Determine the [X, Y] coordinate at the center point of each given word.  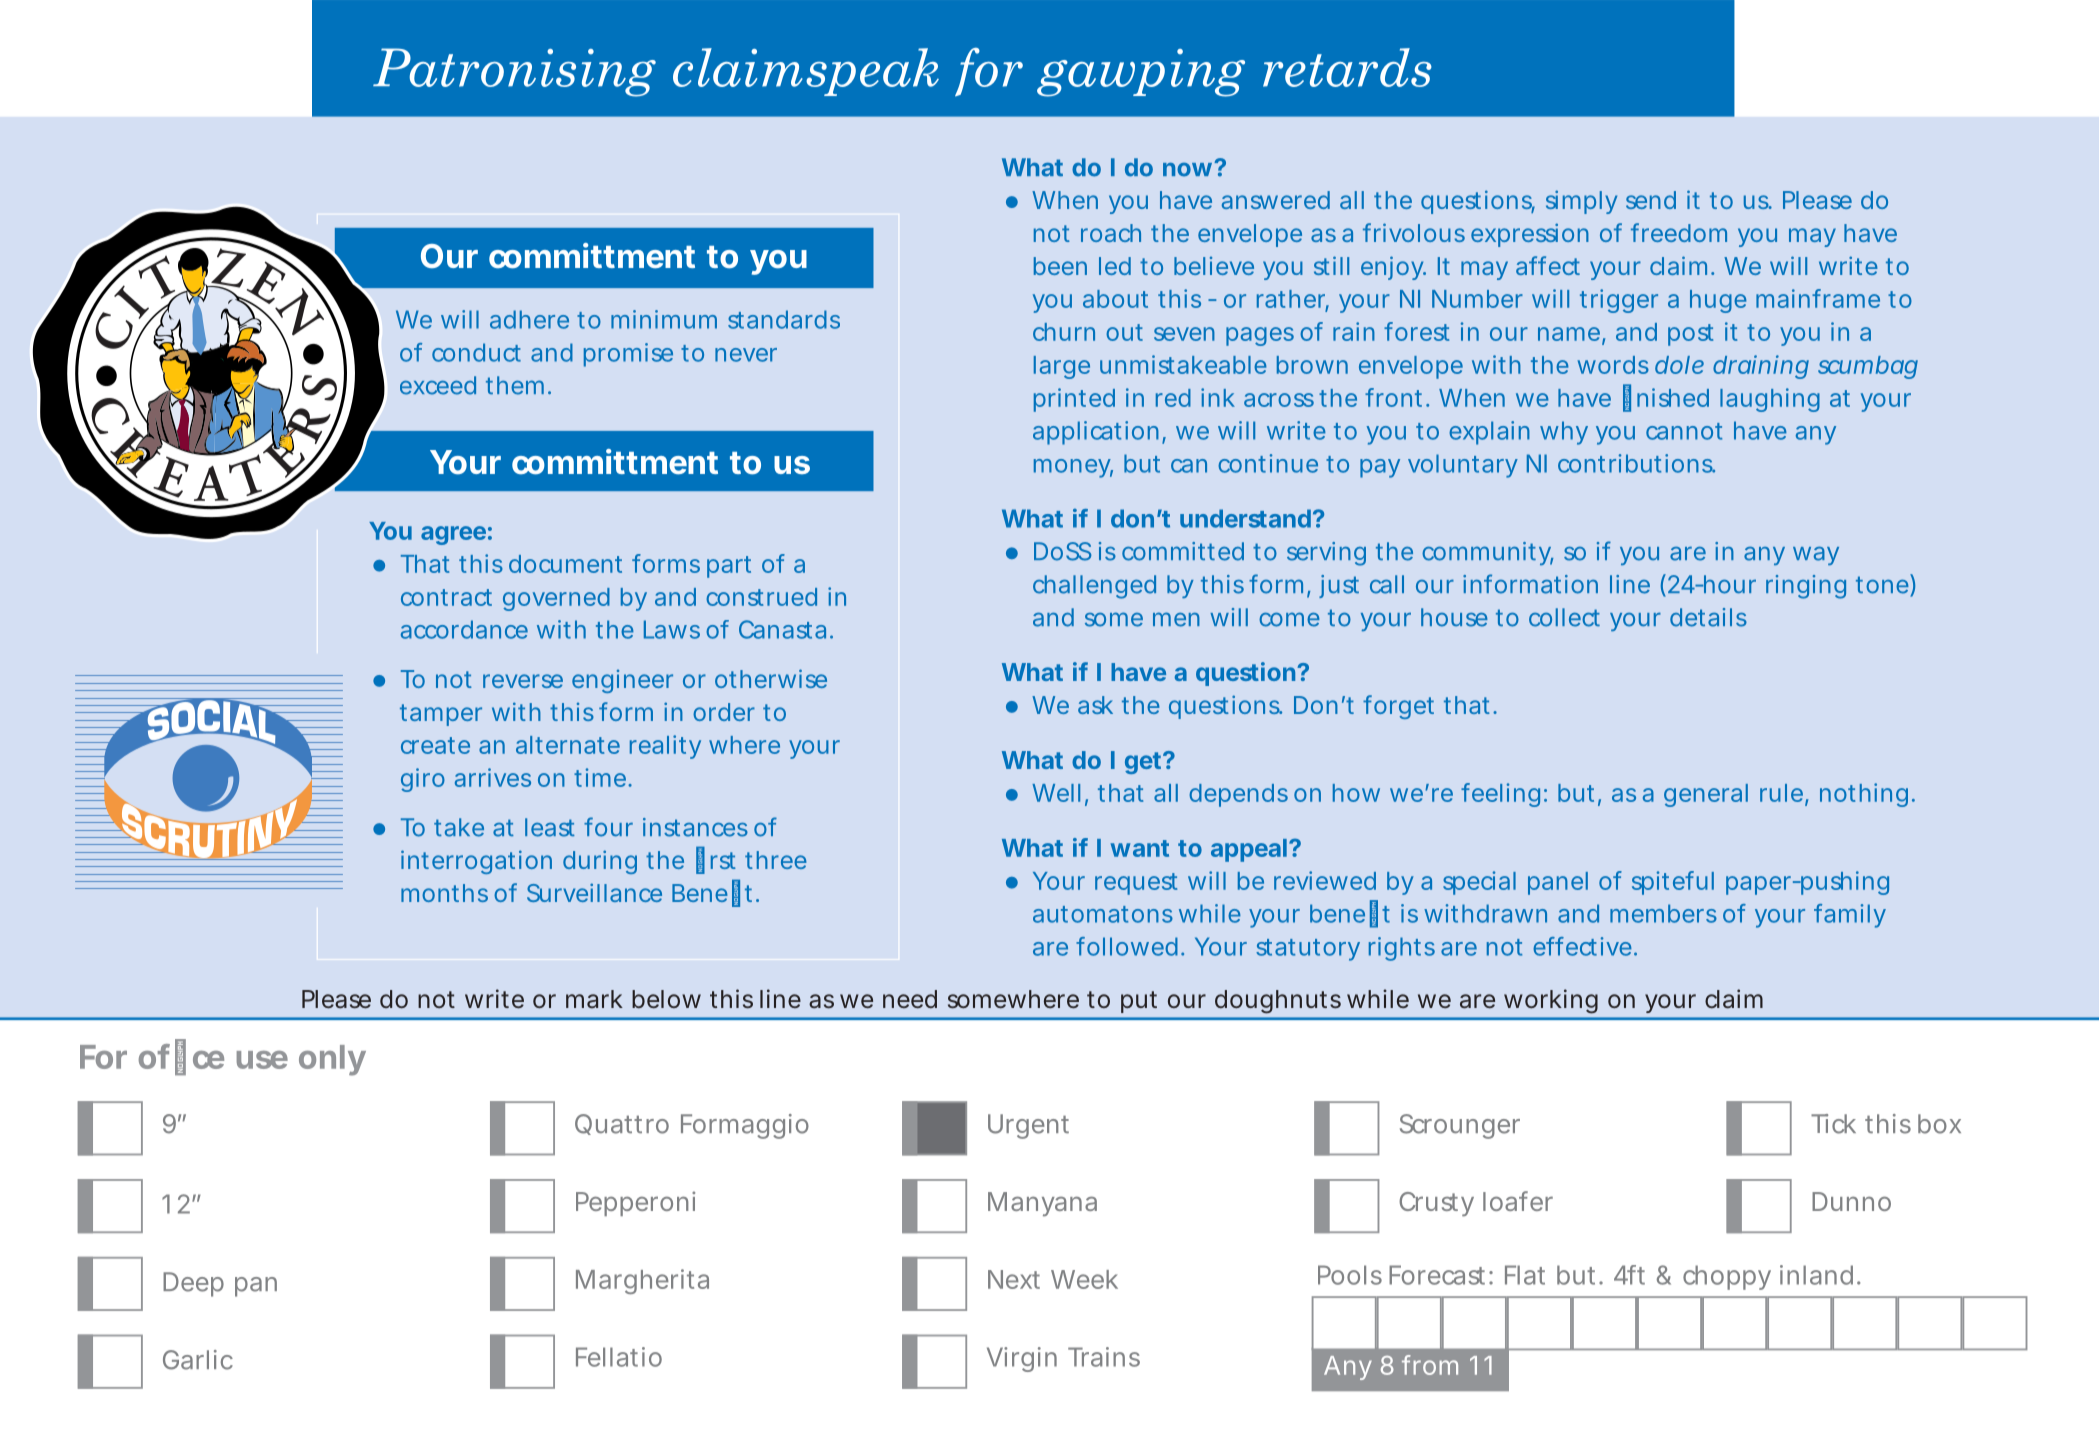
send [1651, 200]
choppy [1727, 1277]
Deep [193, 1284]
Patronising [514, 72]
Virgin [1022, 1359]
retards [1347, 67]
